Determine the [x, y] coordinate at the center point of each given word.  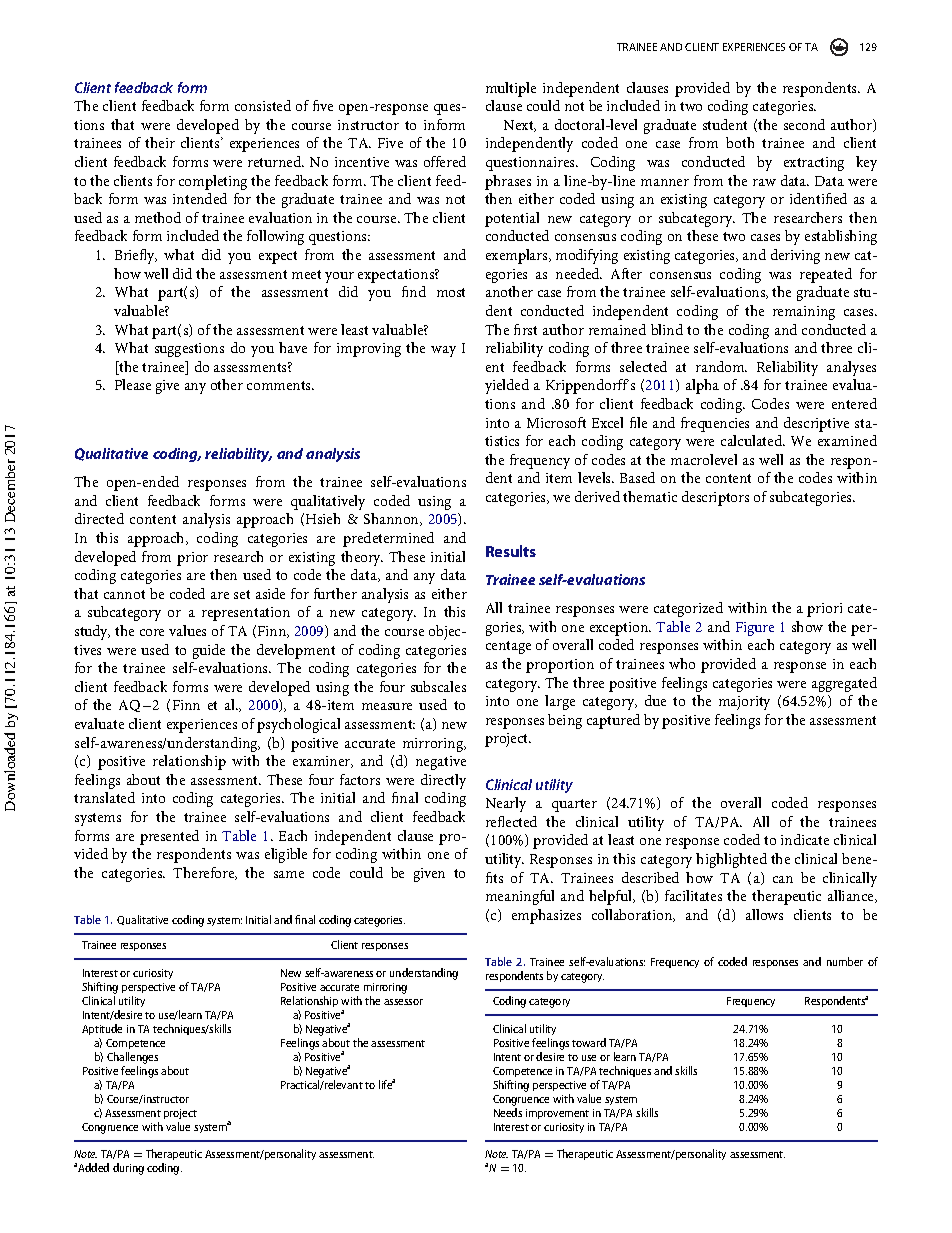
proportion [560, 666]
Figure [755, 629]
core [152, 632]
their [160, 142]
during [128, 1169]
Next [520, 126]
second [804, 124]
